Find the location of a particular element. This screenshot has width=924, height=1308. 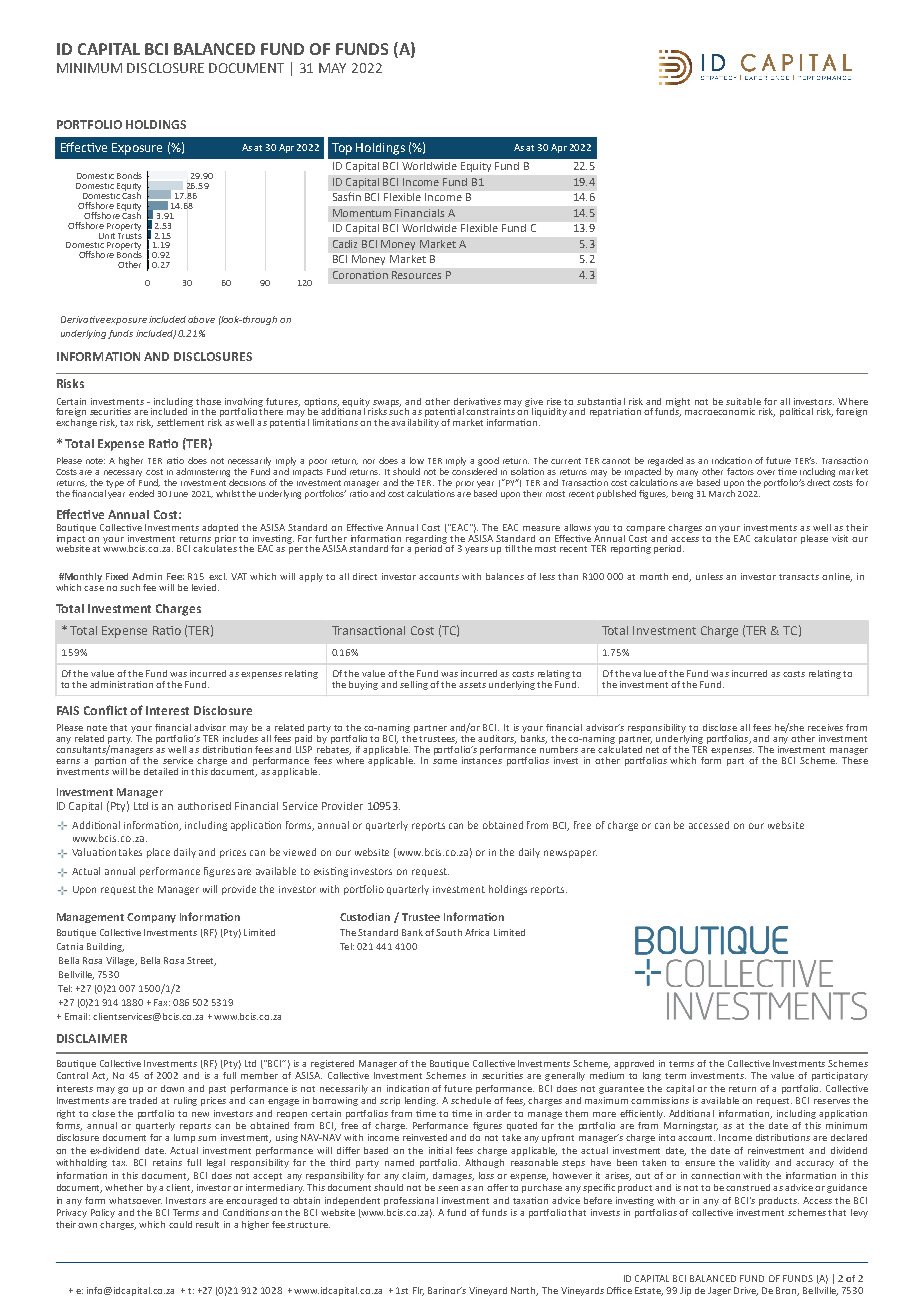

receives is located at coordinates (825, 727).
